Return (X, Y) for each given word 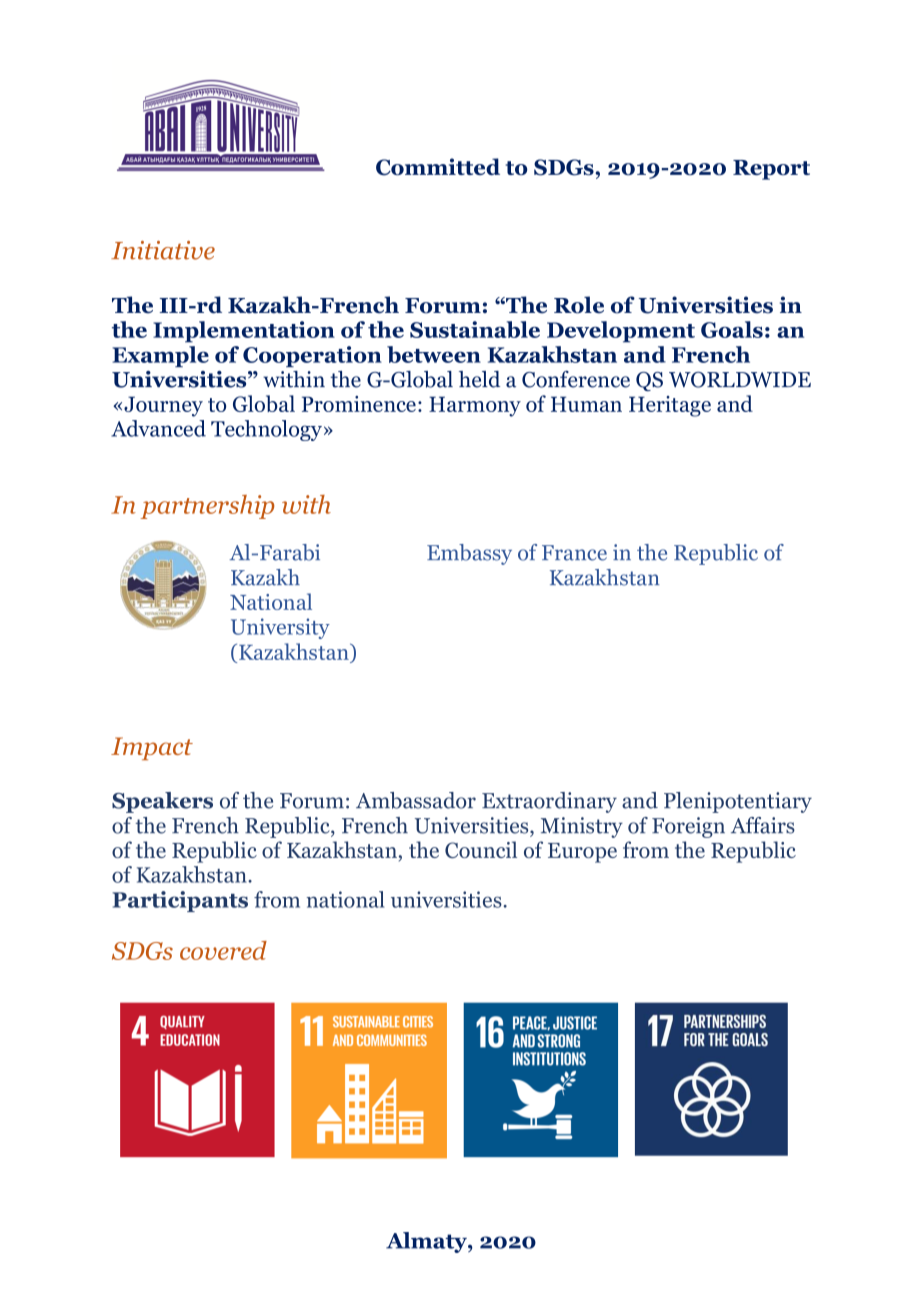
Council (481, 849)
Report (771, 170)
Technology (266, 430)
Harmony (475, 406)
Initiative (163, 250)
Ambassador (416, 800)
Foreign (688, 827)
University (280, 628)
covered (223, 950)
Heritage (670, 406)
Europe (582, 853)
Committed (438, 167)
